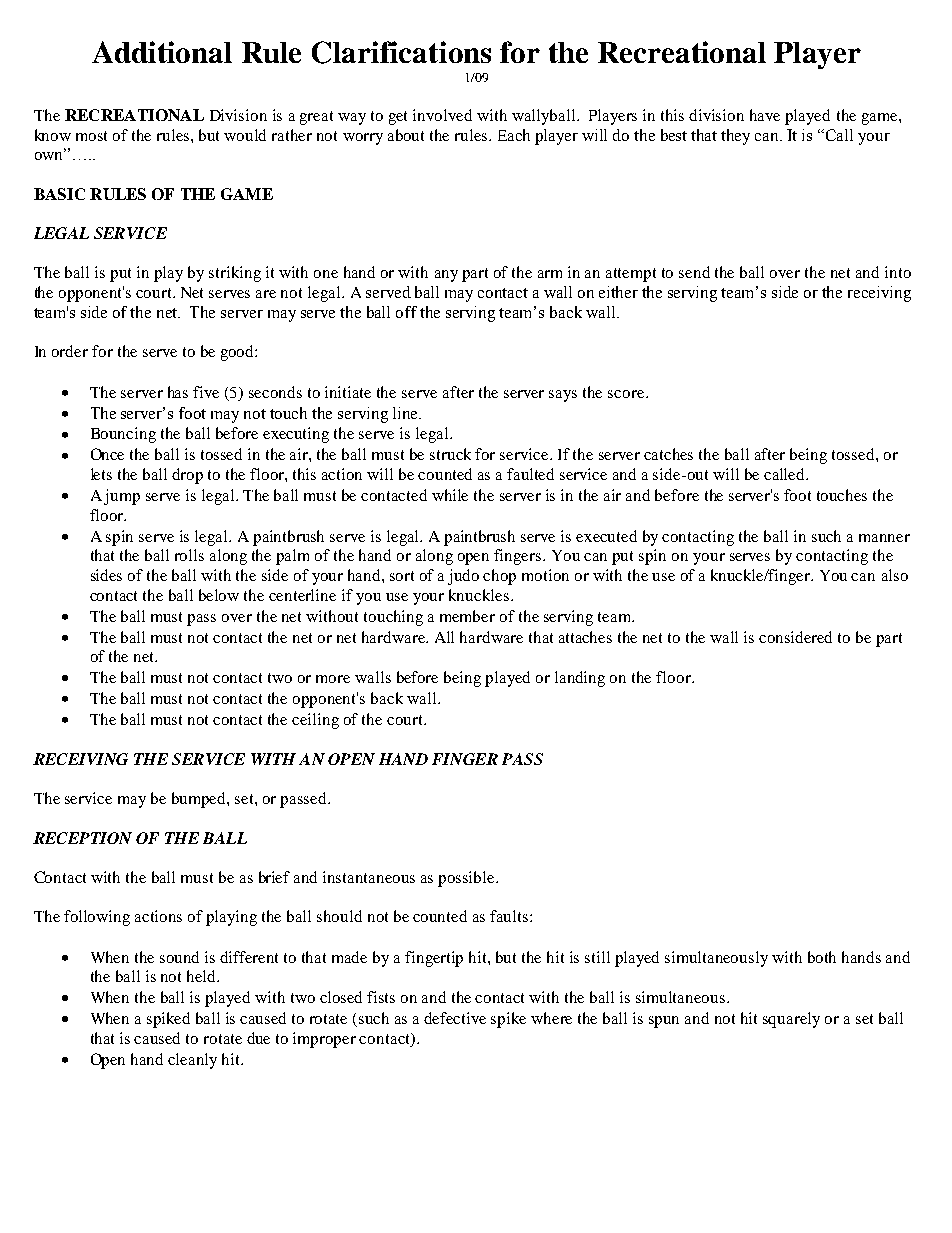 This screenshot has height=1233, width=952. What do you see at coordinates (765, 115) in the screenshot?
I see `have` at bounding box center [765, 115].
